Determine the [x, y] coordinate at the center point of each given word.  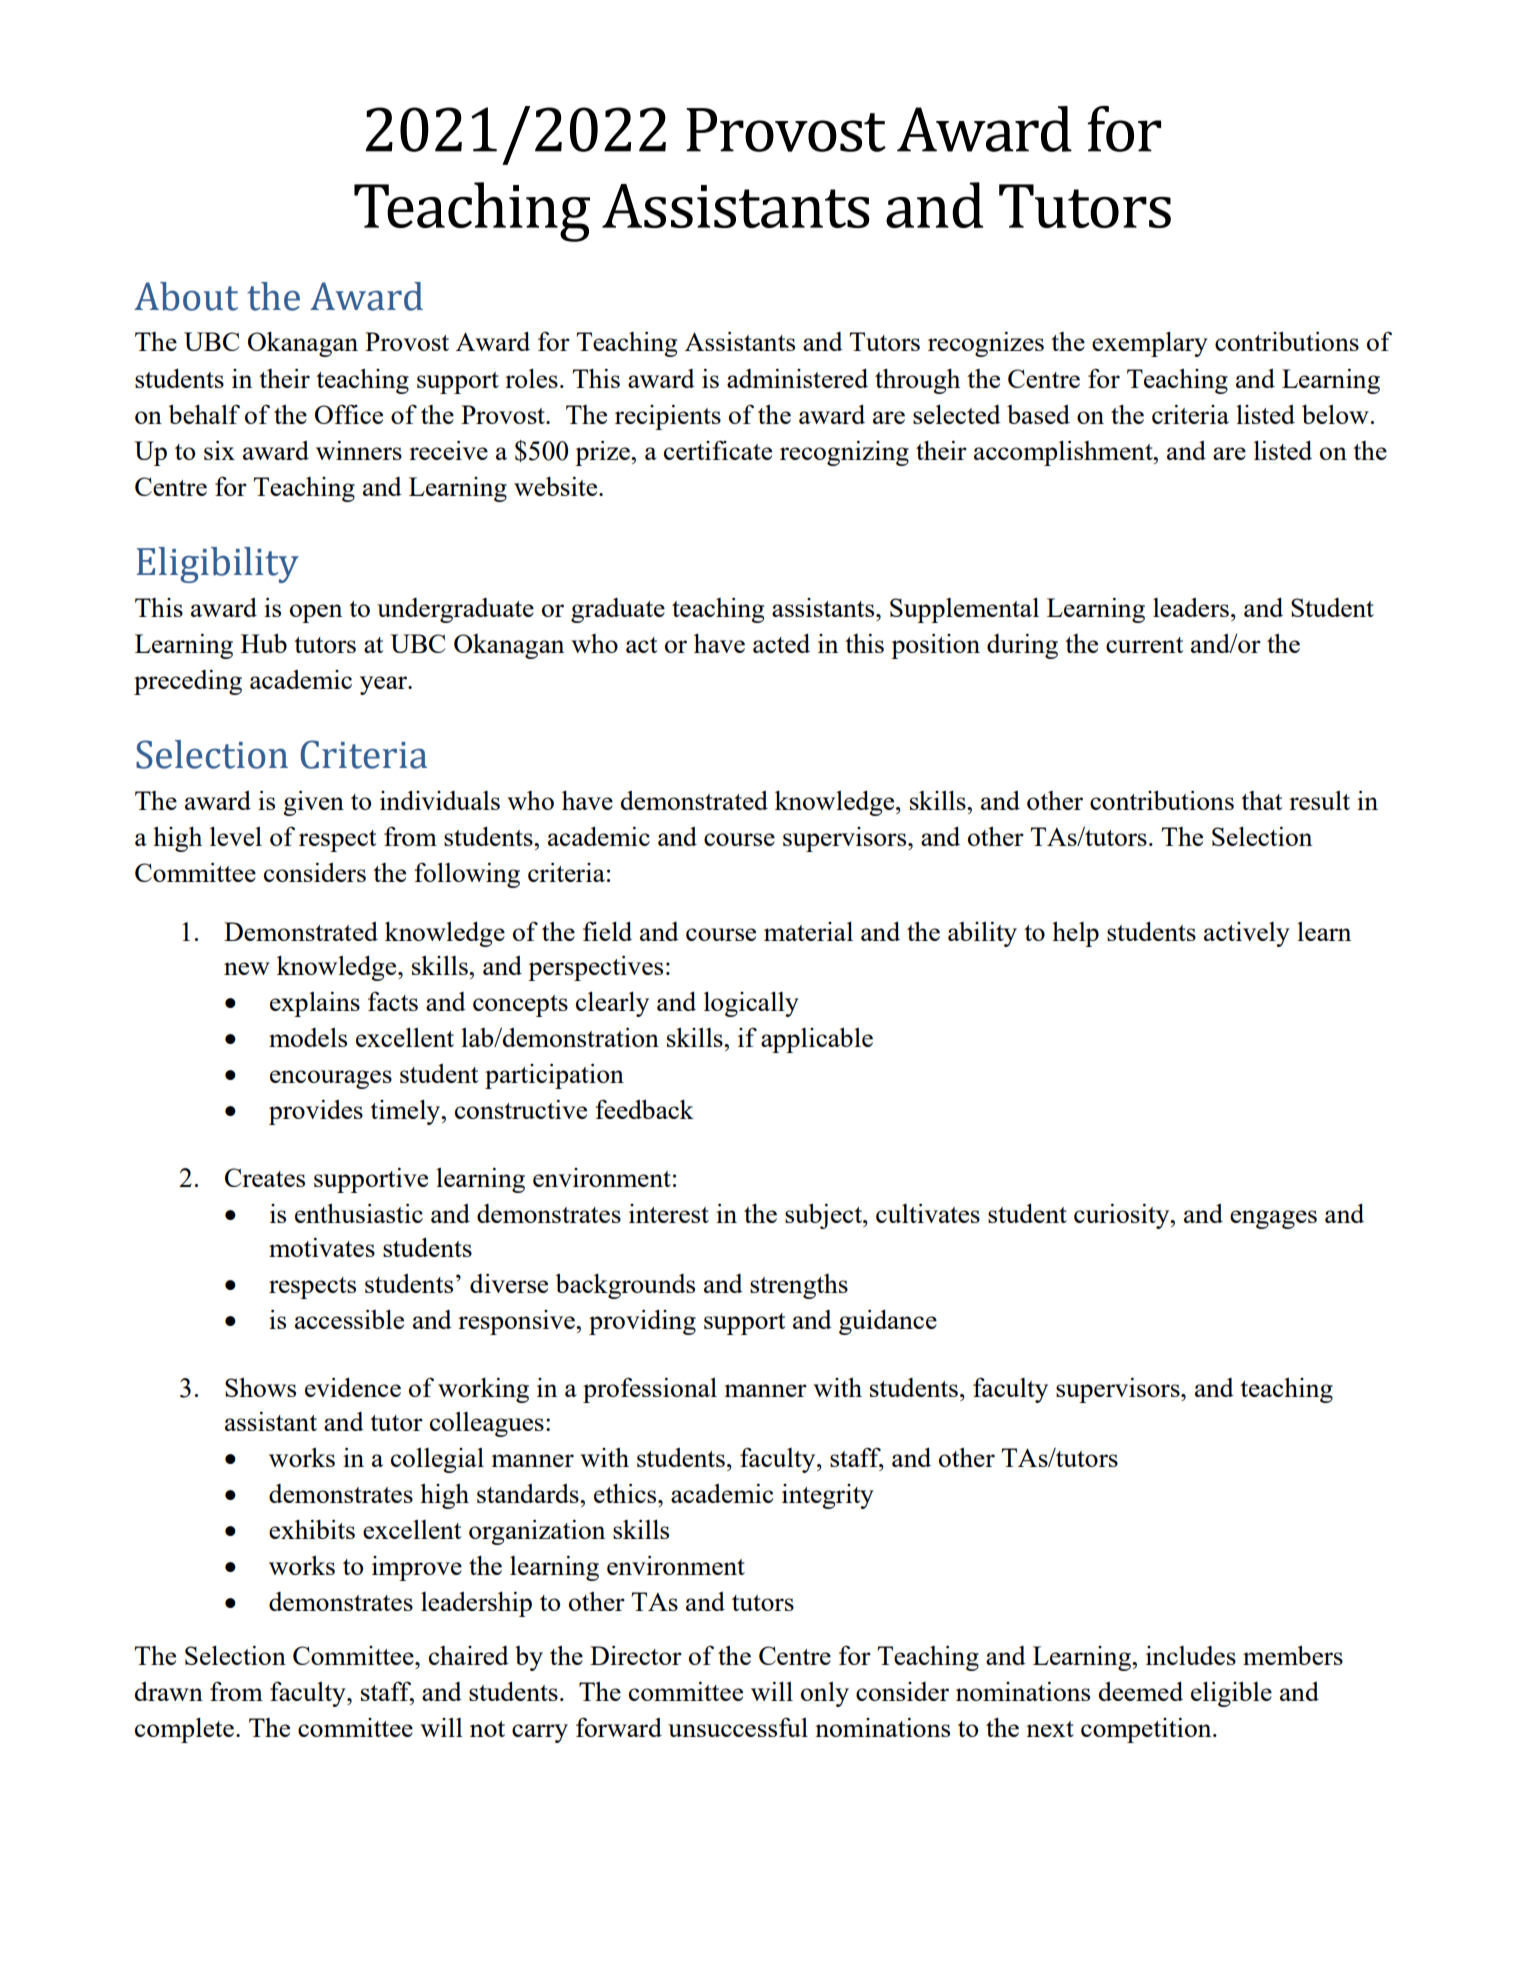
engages [1273, 1219]
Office [349, 414]
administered [797, 378]
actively [1247, 934]
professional [650, 1390]
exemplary [1150, 344]
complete [184, 1730]
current [1144, 645]
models [308, 1037]
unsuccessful [738, 1727]
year [385, 685]
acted [781, 643]
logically [751, 1004]
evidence [353, 1387]
